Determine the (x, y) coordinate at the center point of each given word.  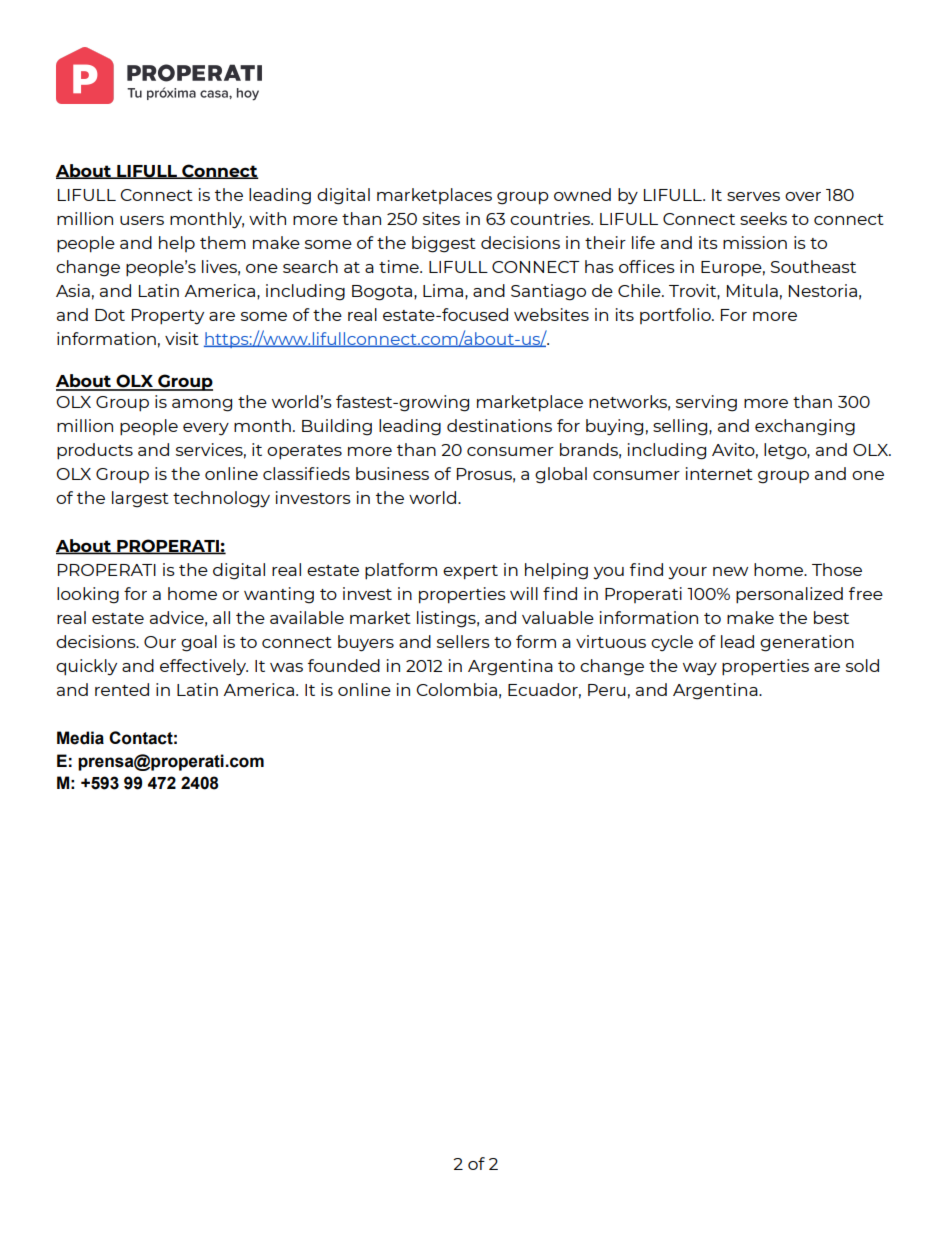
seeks (763, 218)
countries (551, 218)
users (142, 220)
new (730, 571)
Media (80, 738)
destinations (499, 425)
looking (88, 595)
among (202, 405)
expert (470, 572)
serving (706, 403)
